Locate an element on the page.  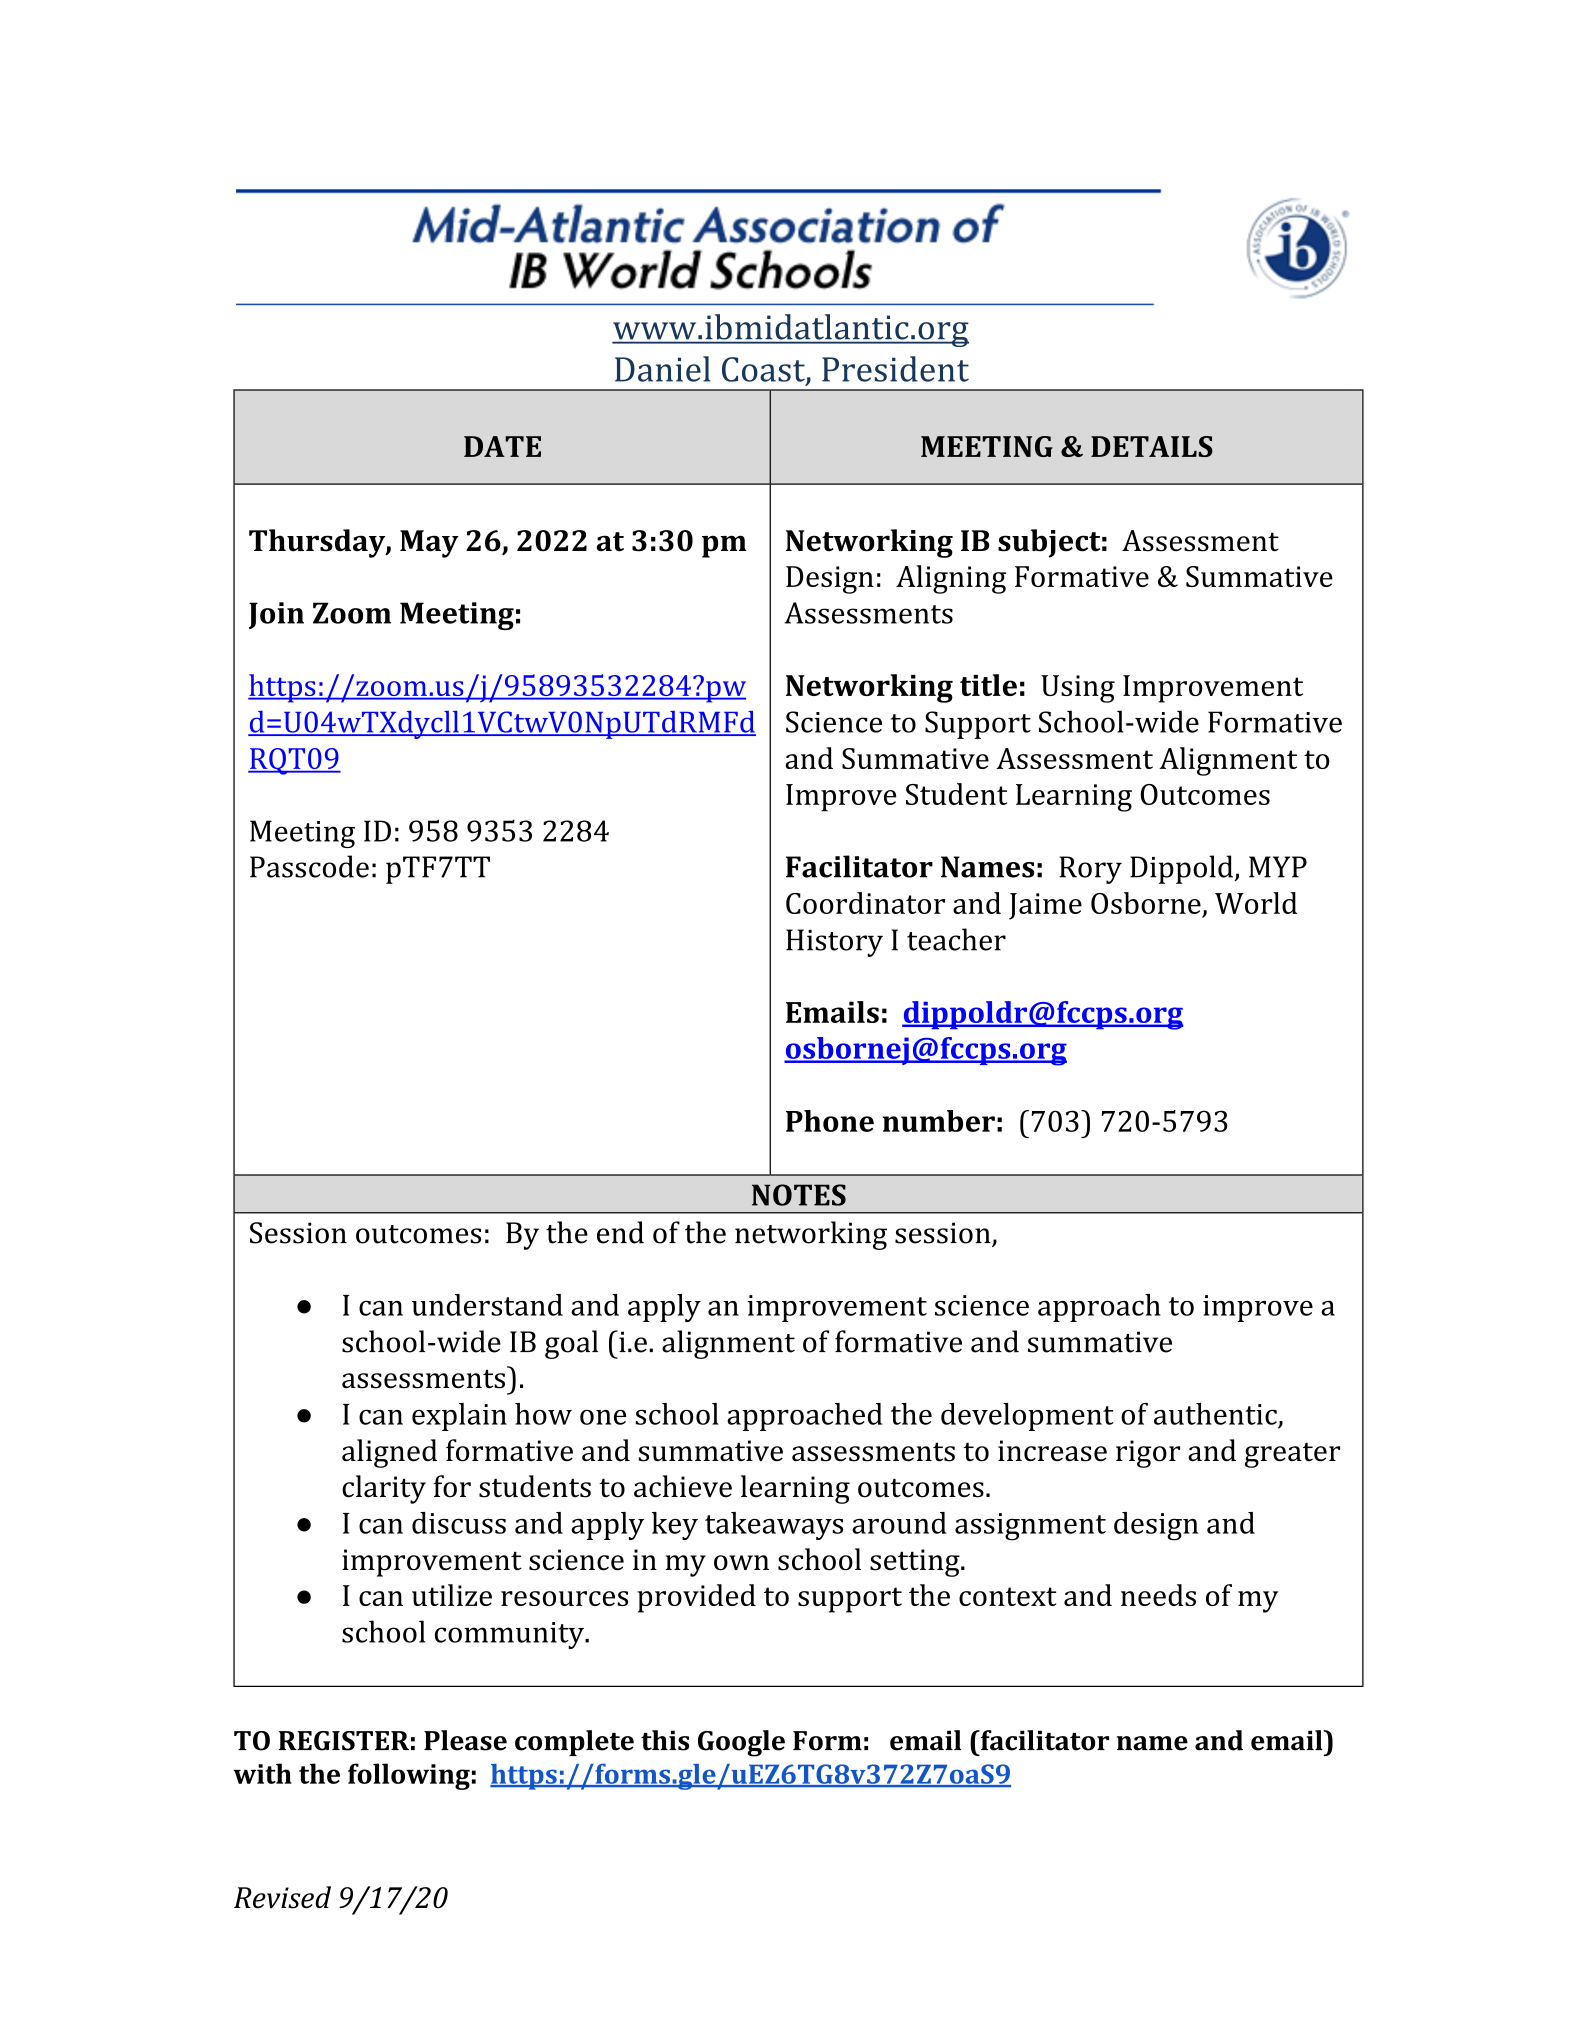
Passcode is located at coordinates (309, 866).
